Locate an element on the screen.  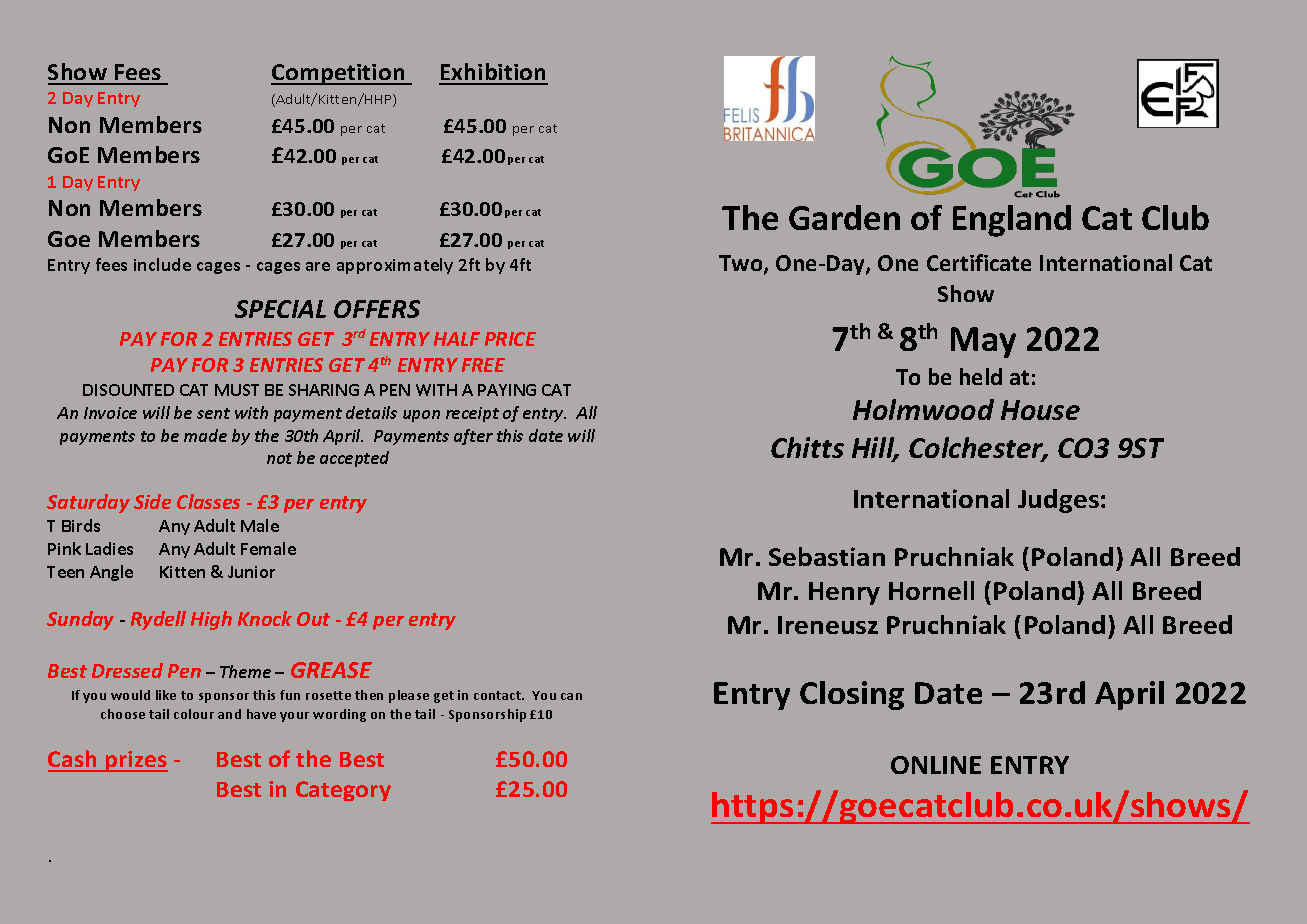
May is located at coordinates (983, 342).
